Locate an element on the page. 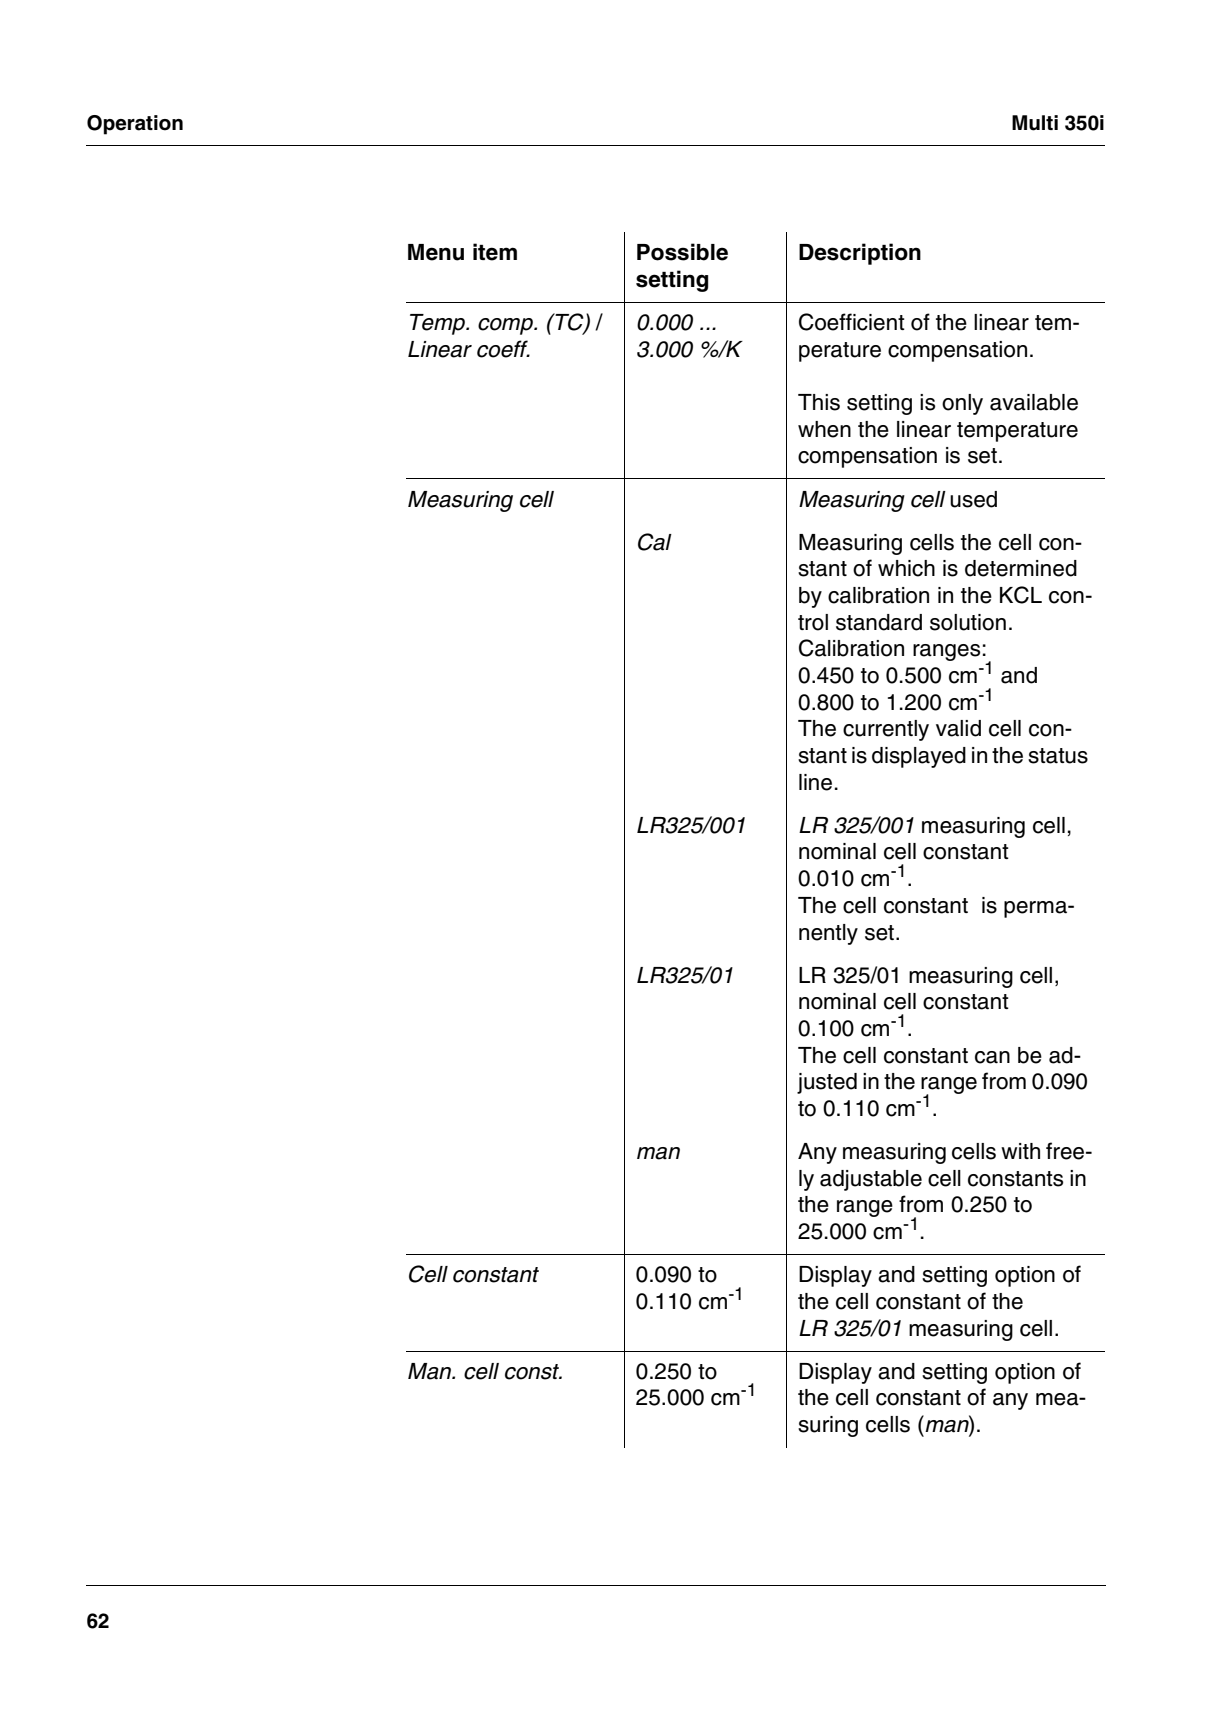 The height and width of the page is (1728, 1221). which is located at coordinates (906, 568).
